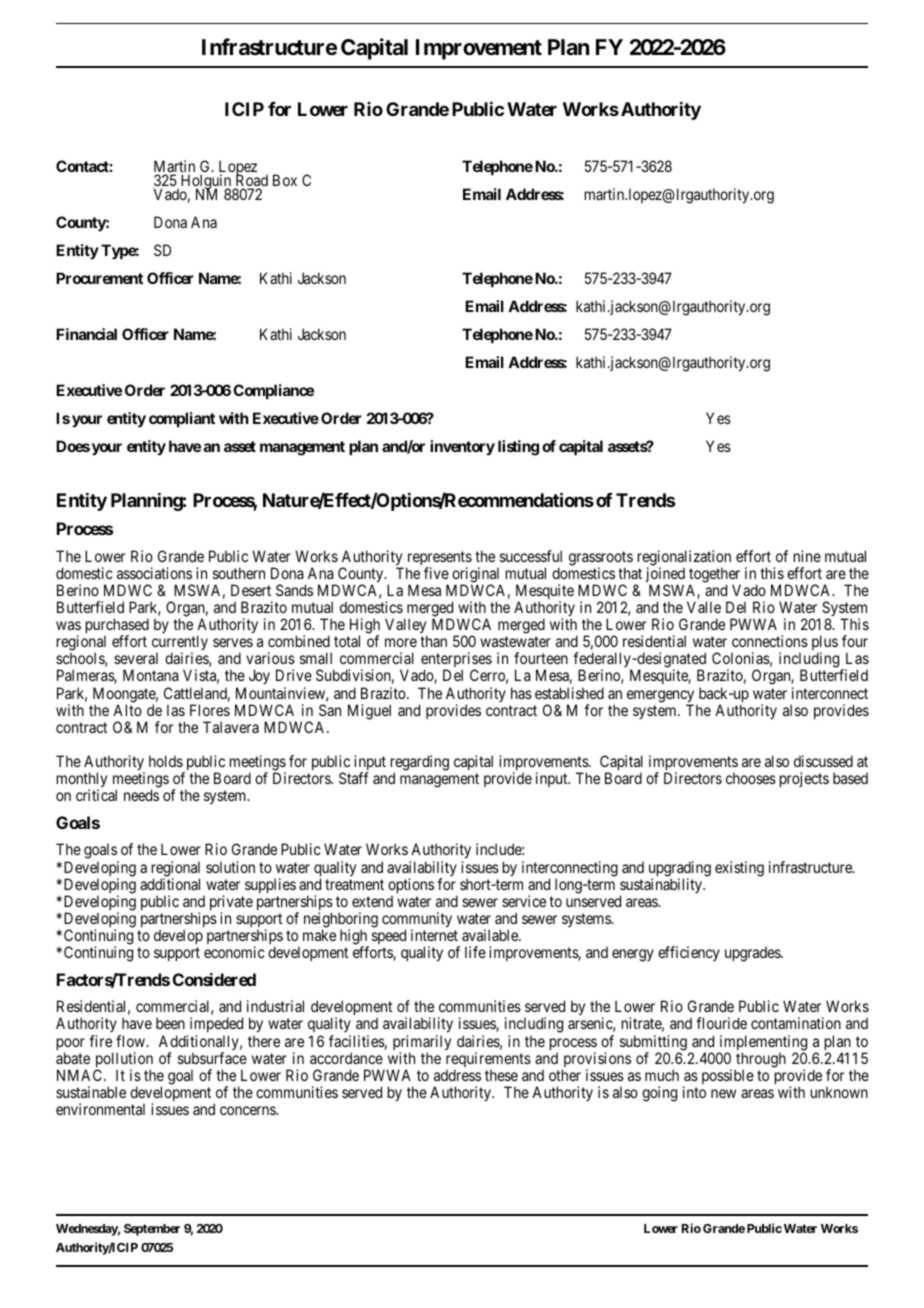 The width and height of the screenshot is (924, 1308). Describe the element at coordinates (285, 180) in the screenshot. I see `Box` at that location.
